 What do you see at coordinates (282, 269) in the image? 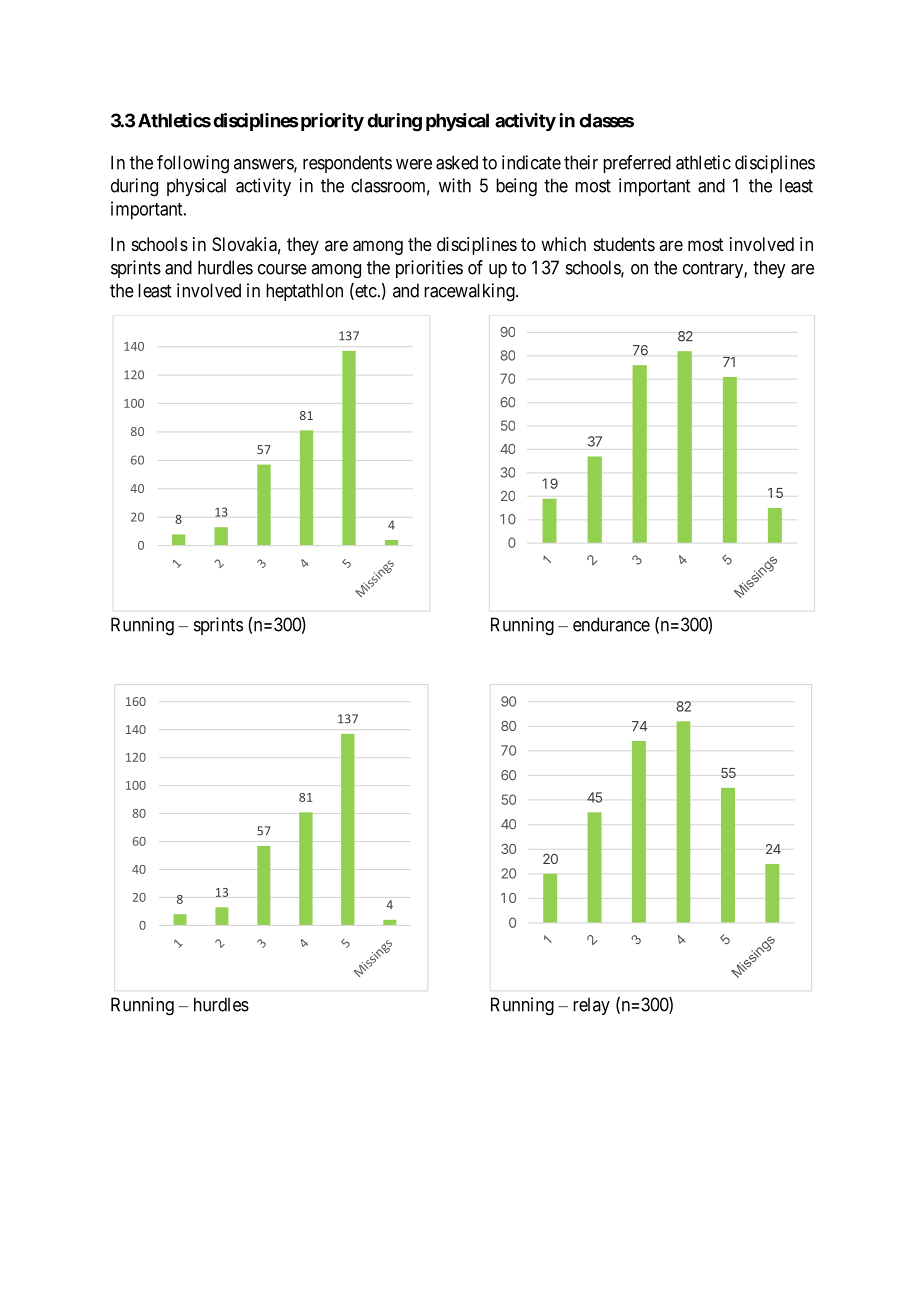
I see `course` at bounding box center [282, 269].
